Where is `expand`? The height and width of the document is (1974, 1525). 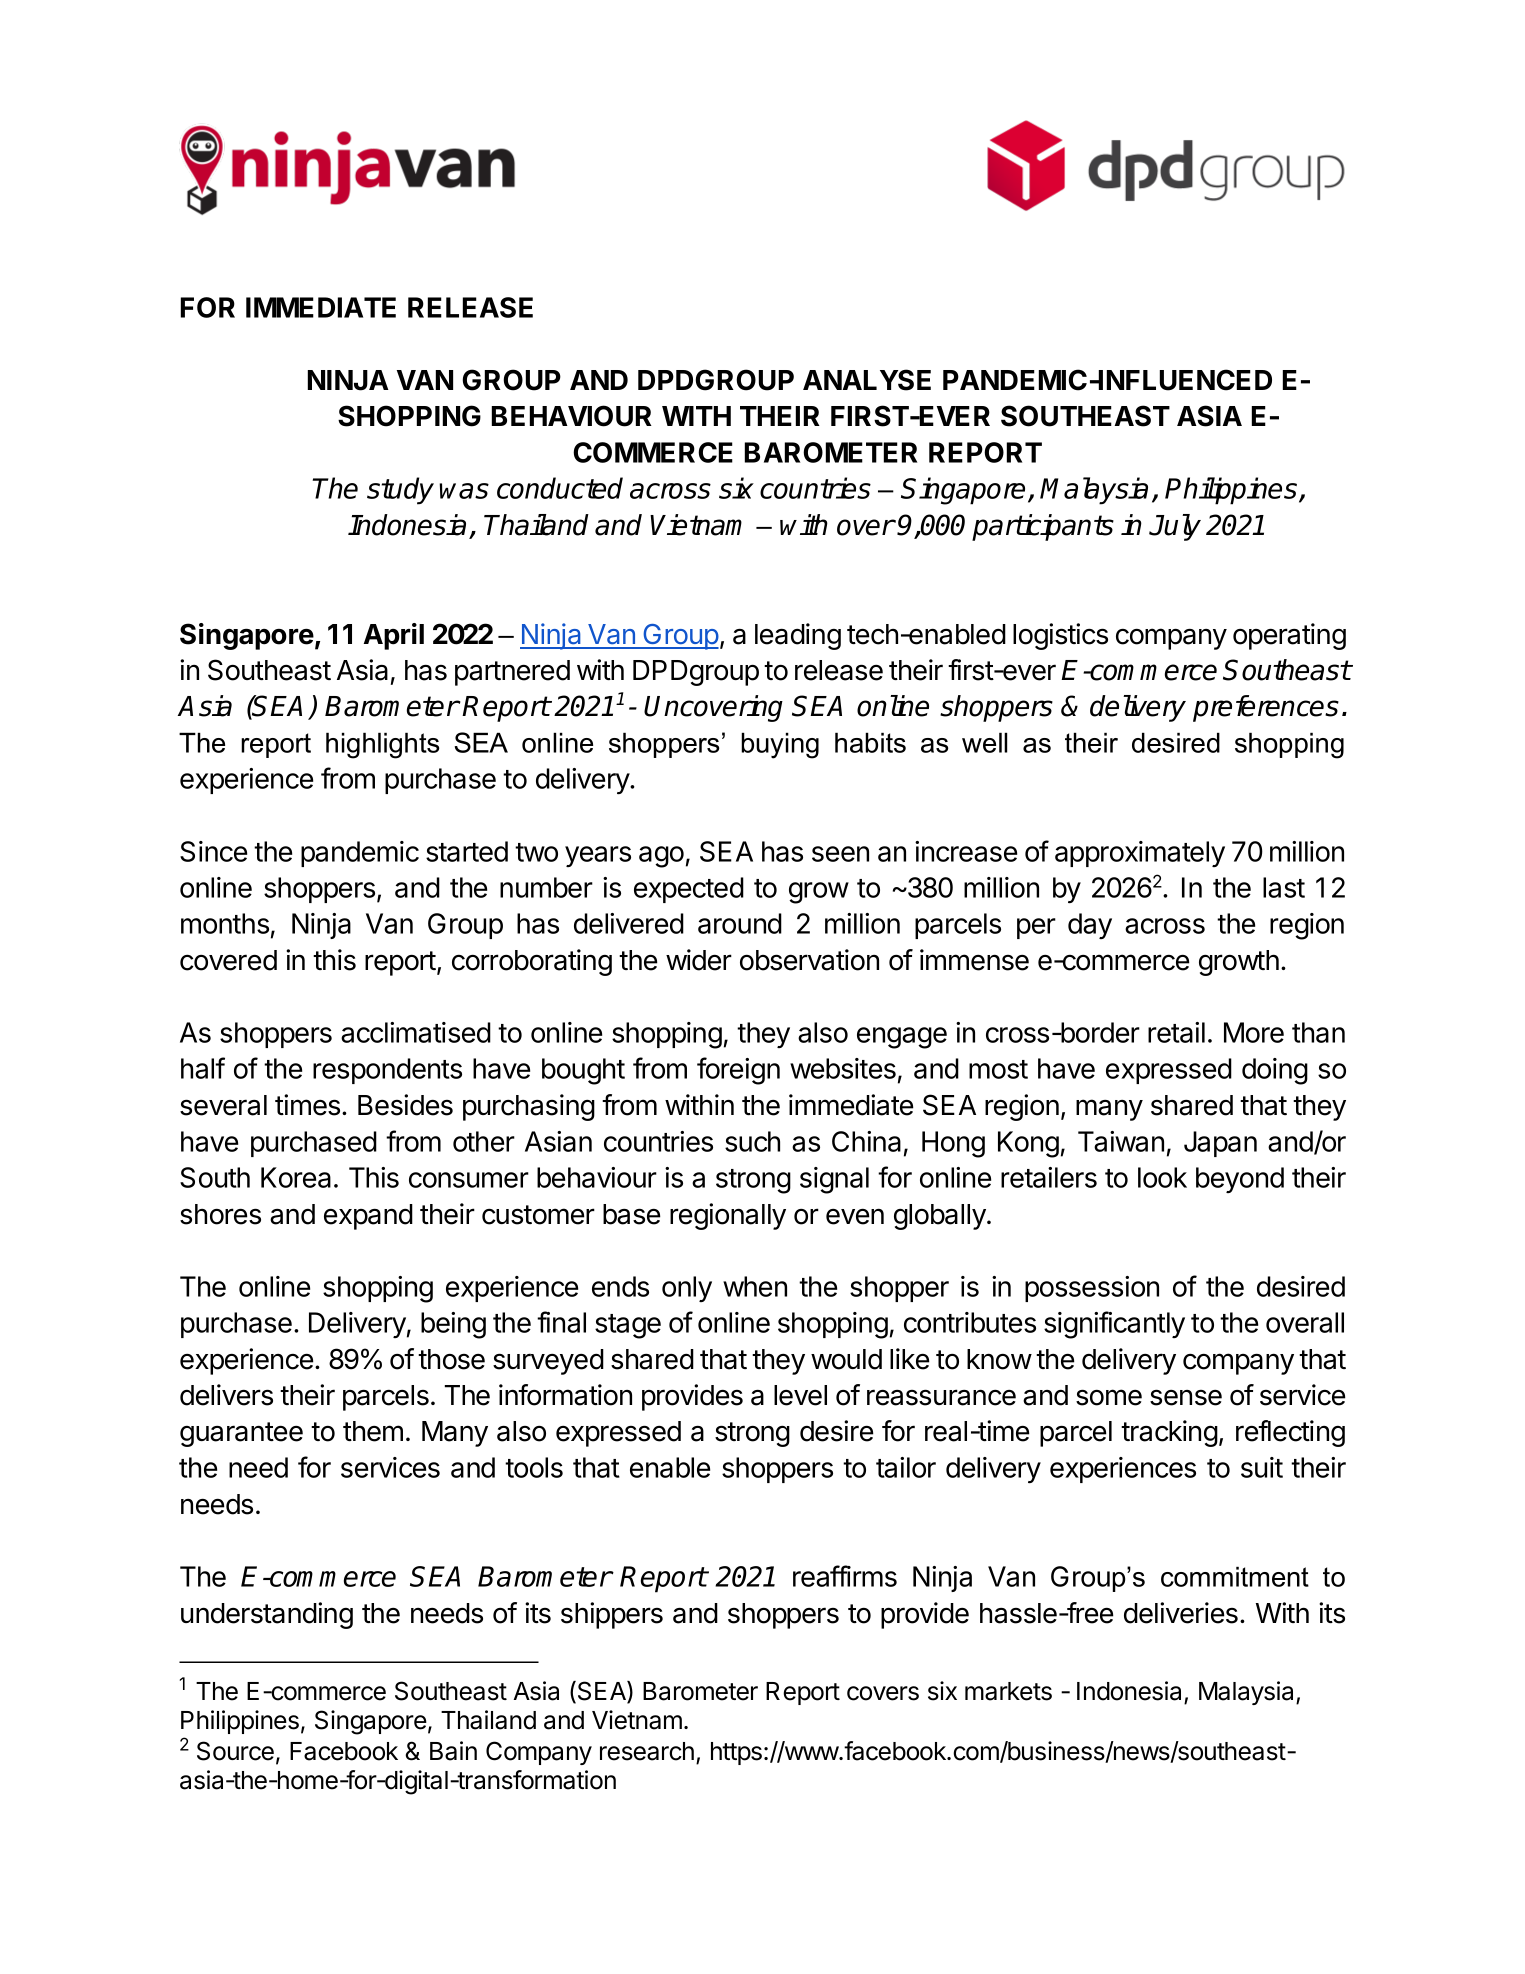
expand is located at coordinates (368, 1217).
